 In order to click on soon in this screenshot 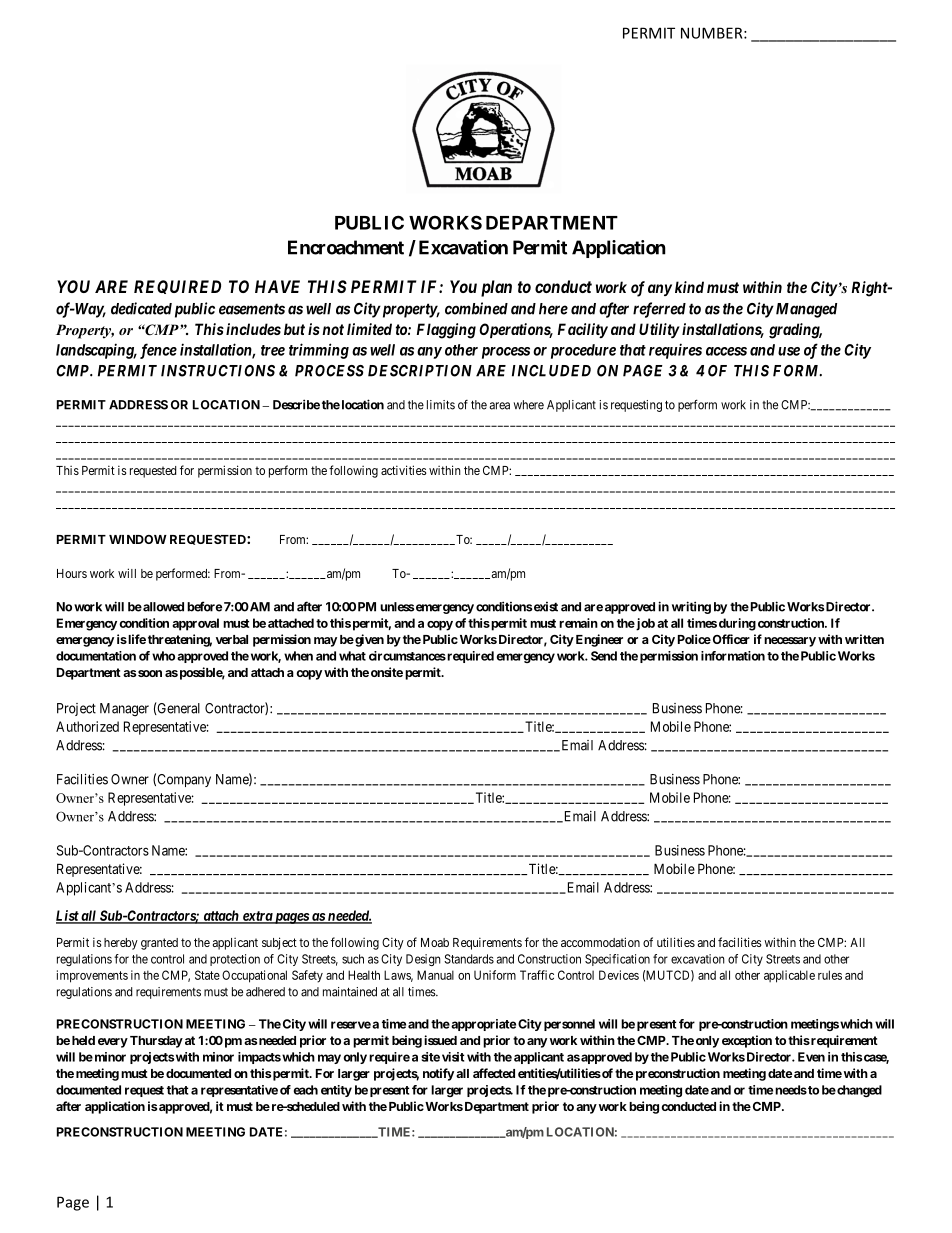, I will do `click(150, 673)`.
